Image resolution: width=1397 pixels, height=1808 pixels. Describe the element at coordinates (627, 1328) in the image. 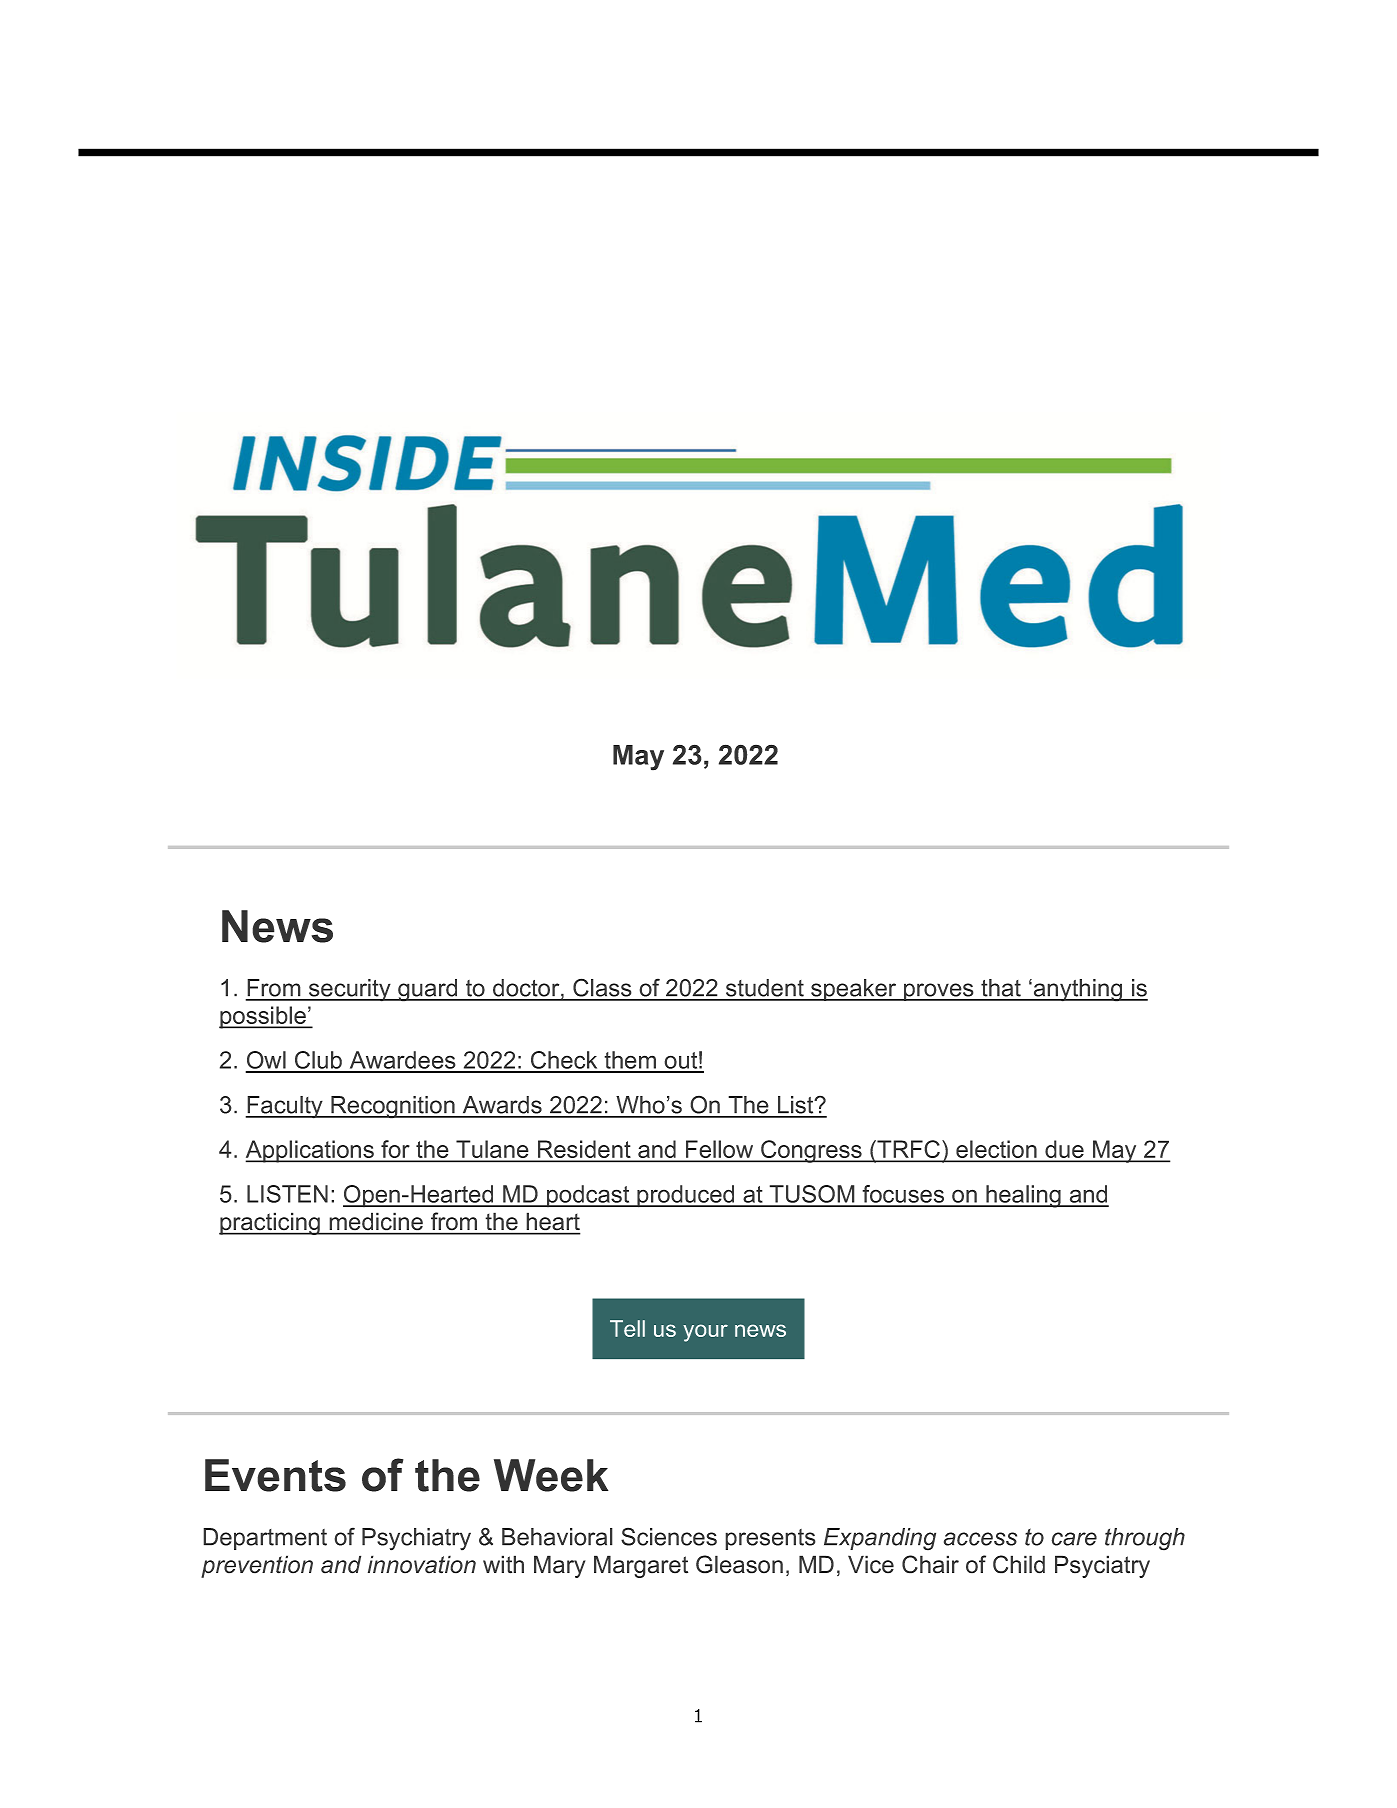

I see `Tell` at that location.
